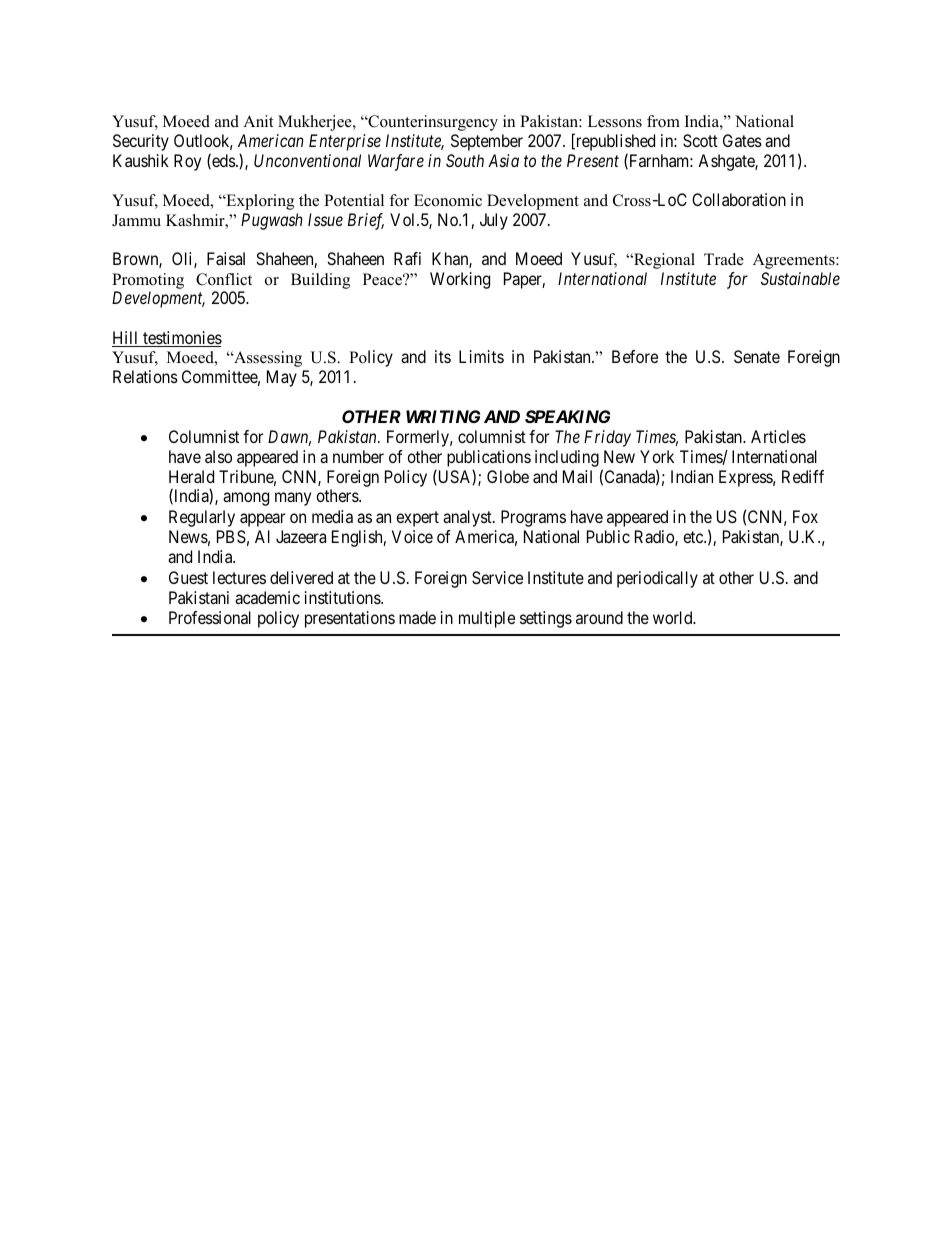 The width and height of the image is (952, 1233). I want to click on Professional, so click(210, 617).
